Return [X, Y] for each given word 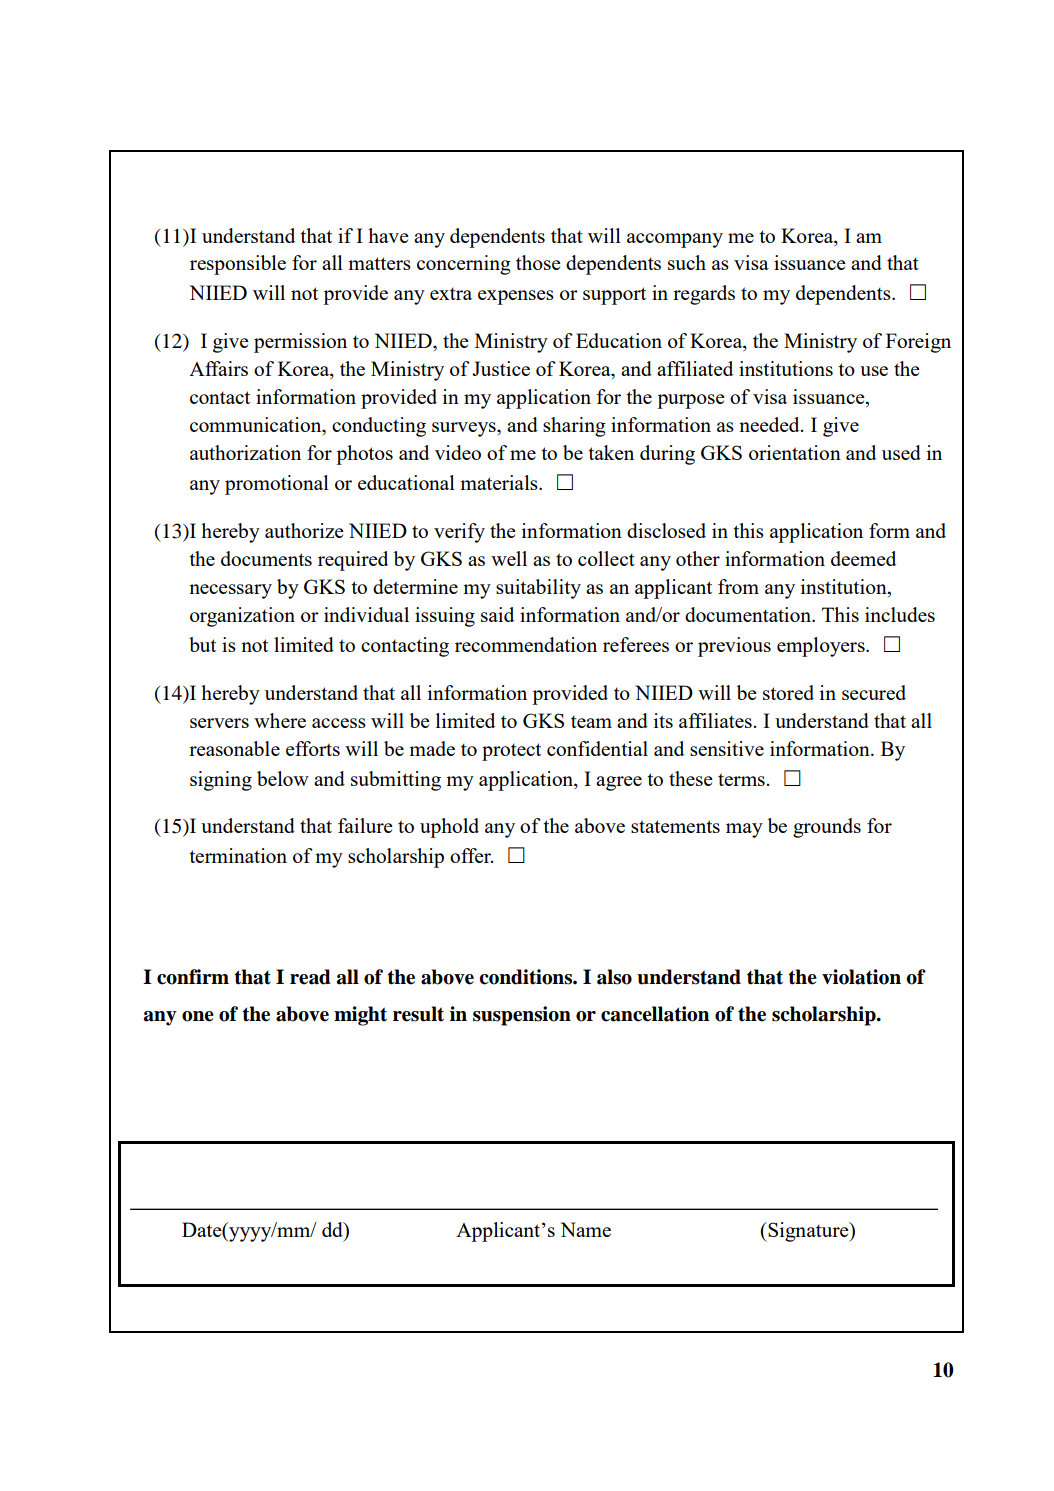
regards [704, 295]
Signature [808, 1232]
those [538, 262]
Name [585, 1229]
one [198, 1016]
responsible [238, 265]
